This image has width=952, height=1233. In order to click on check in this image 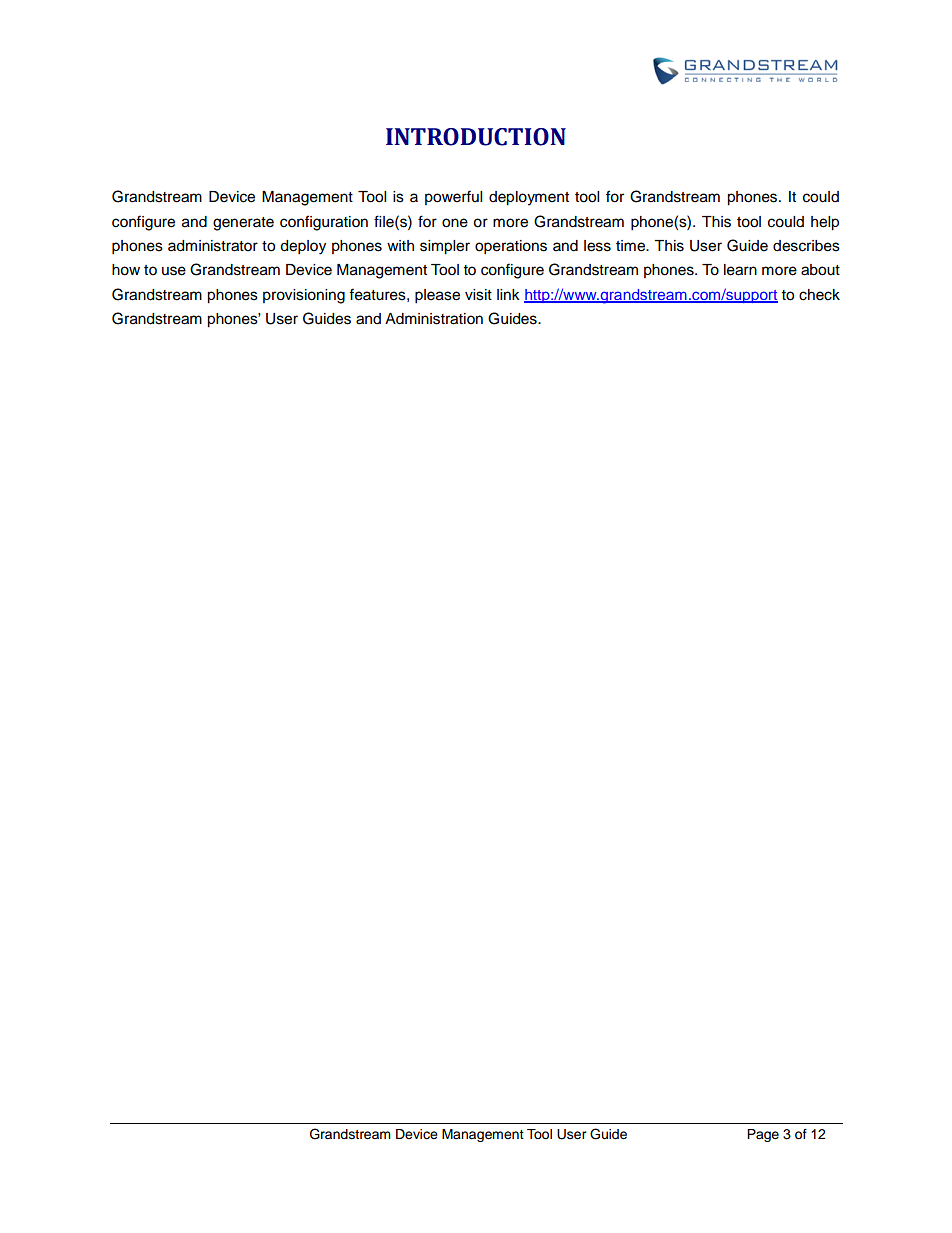, I will do `click(819, 295)`.
